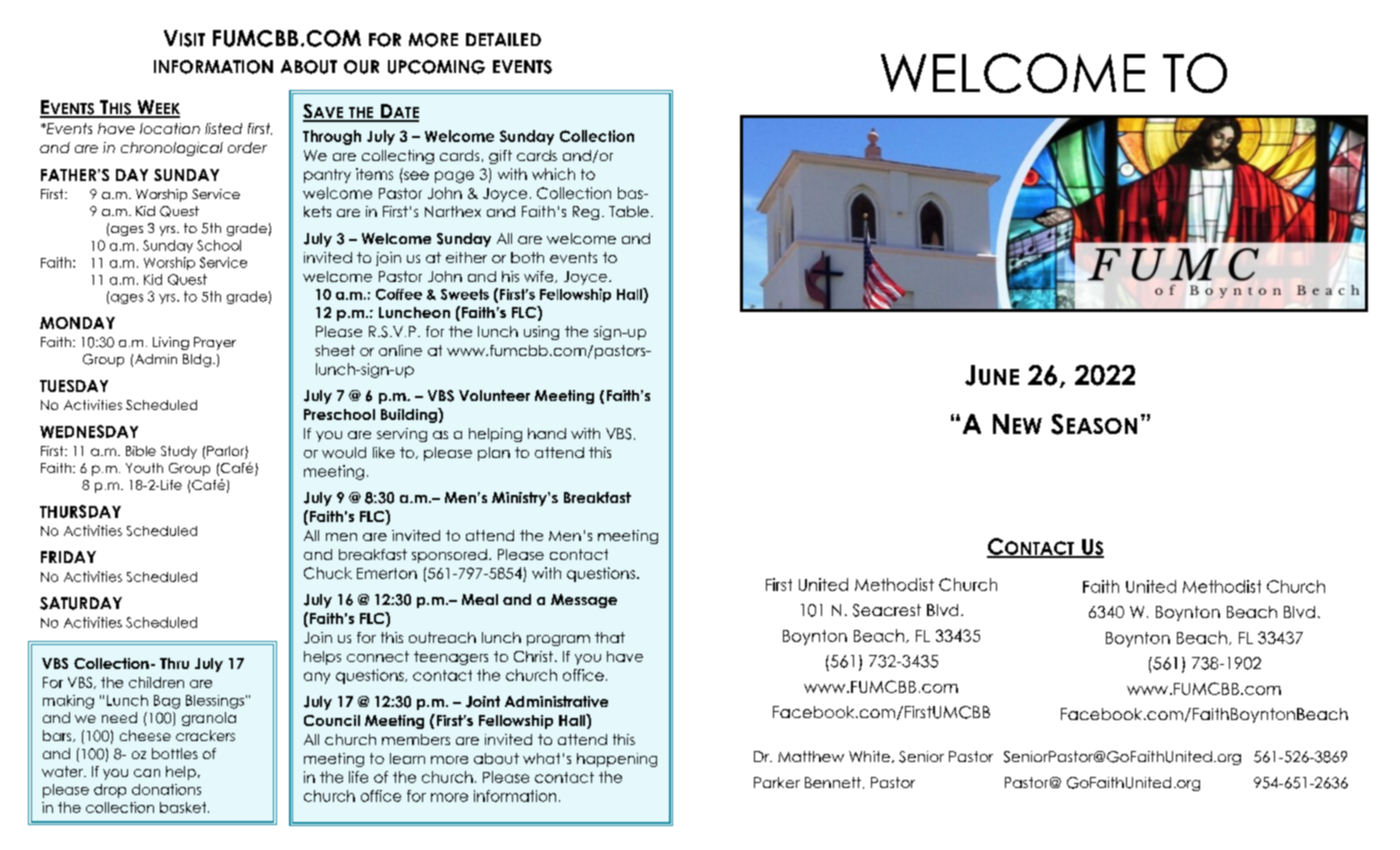 Image resolution: width=1400 pixels, height=850 pixels. Describe the element at coordinates (89, 431) in the page. I see `WEDNESDAY` at that location.
